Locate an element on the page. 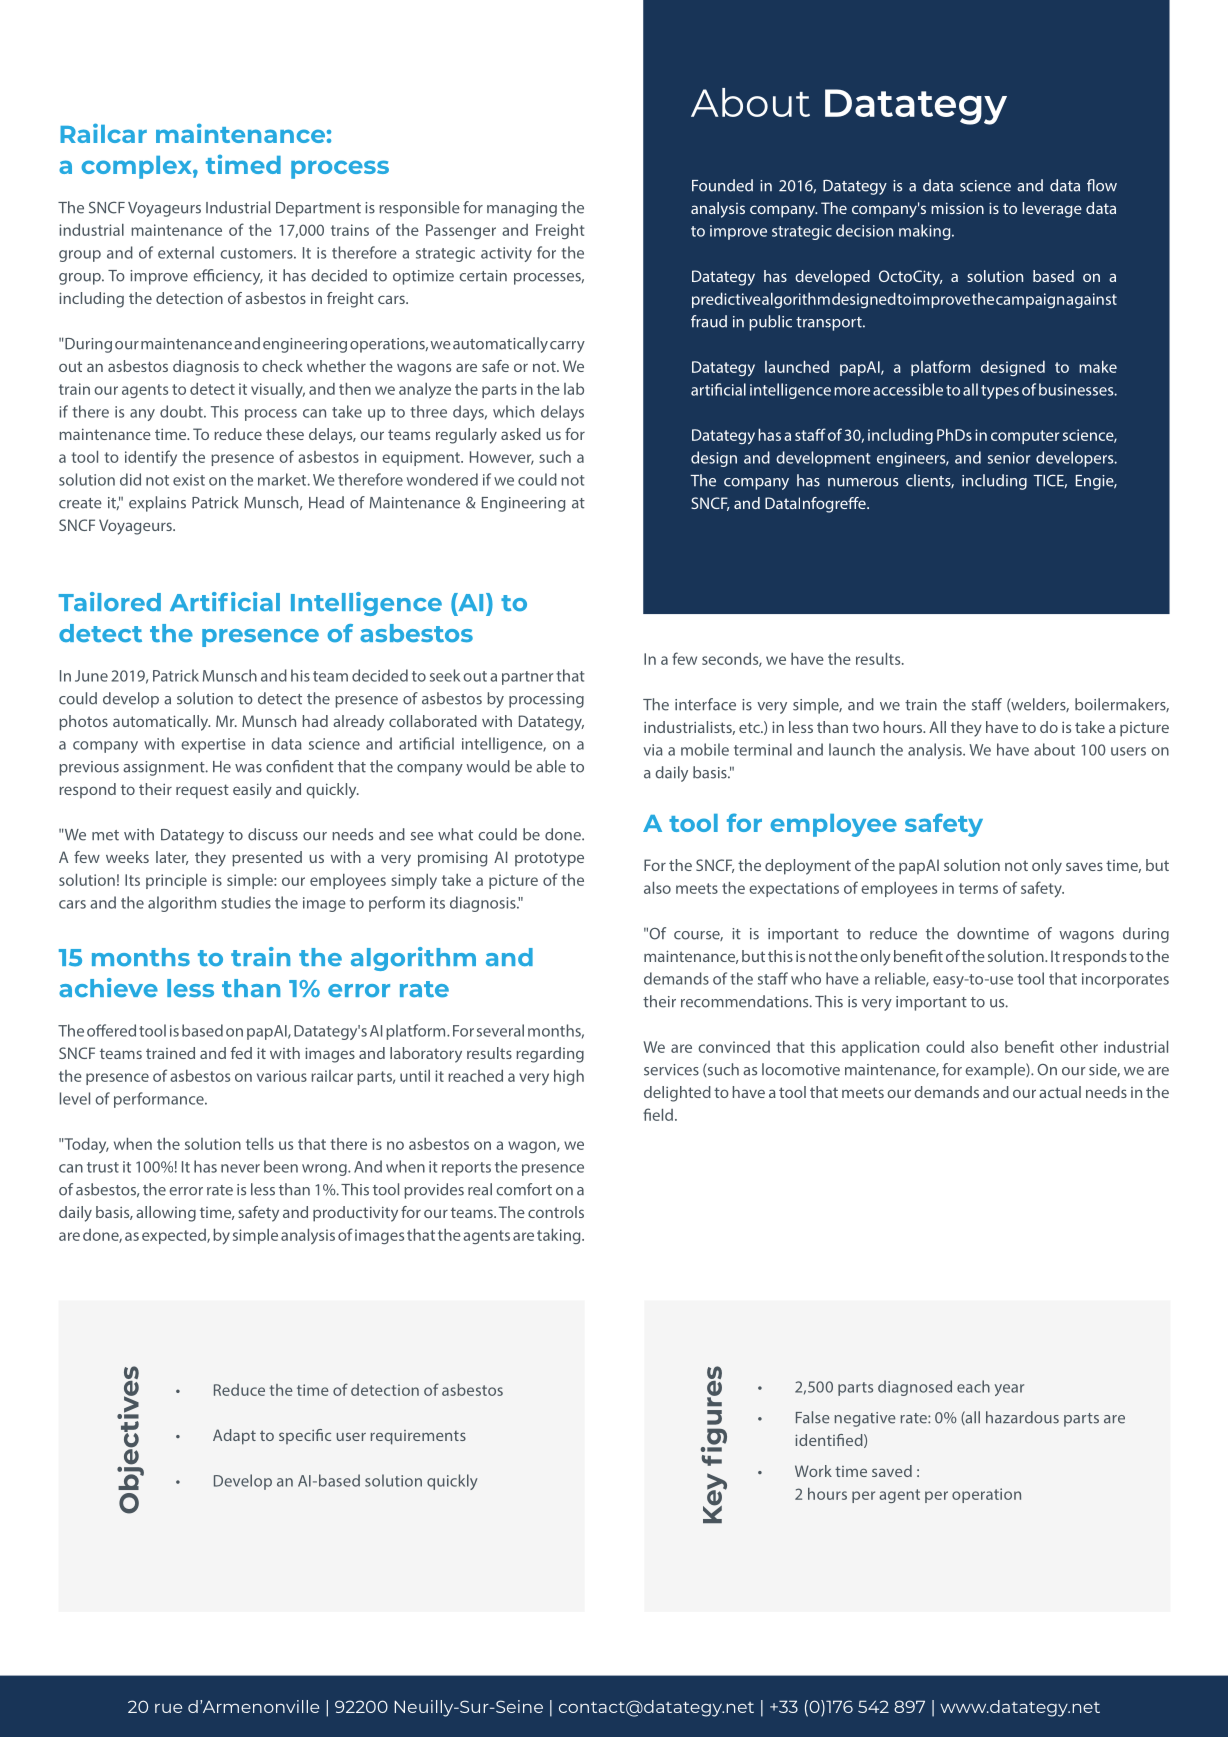  prototype is located at coordinates (549, 859).
